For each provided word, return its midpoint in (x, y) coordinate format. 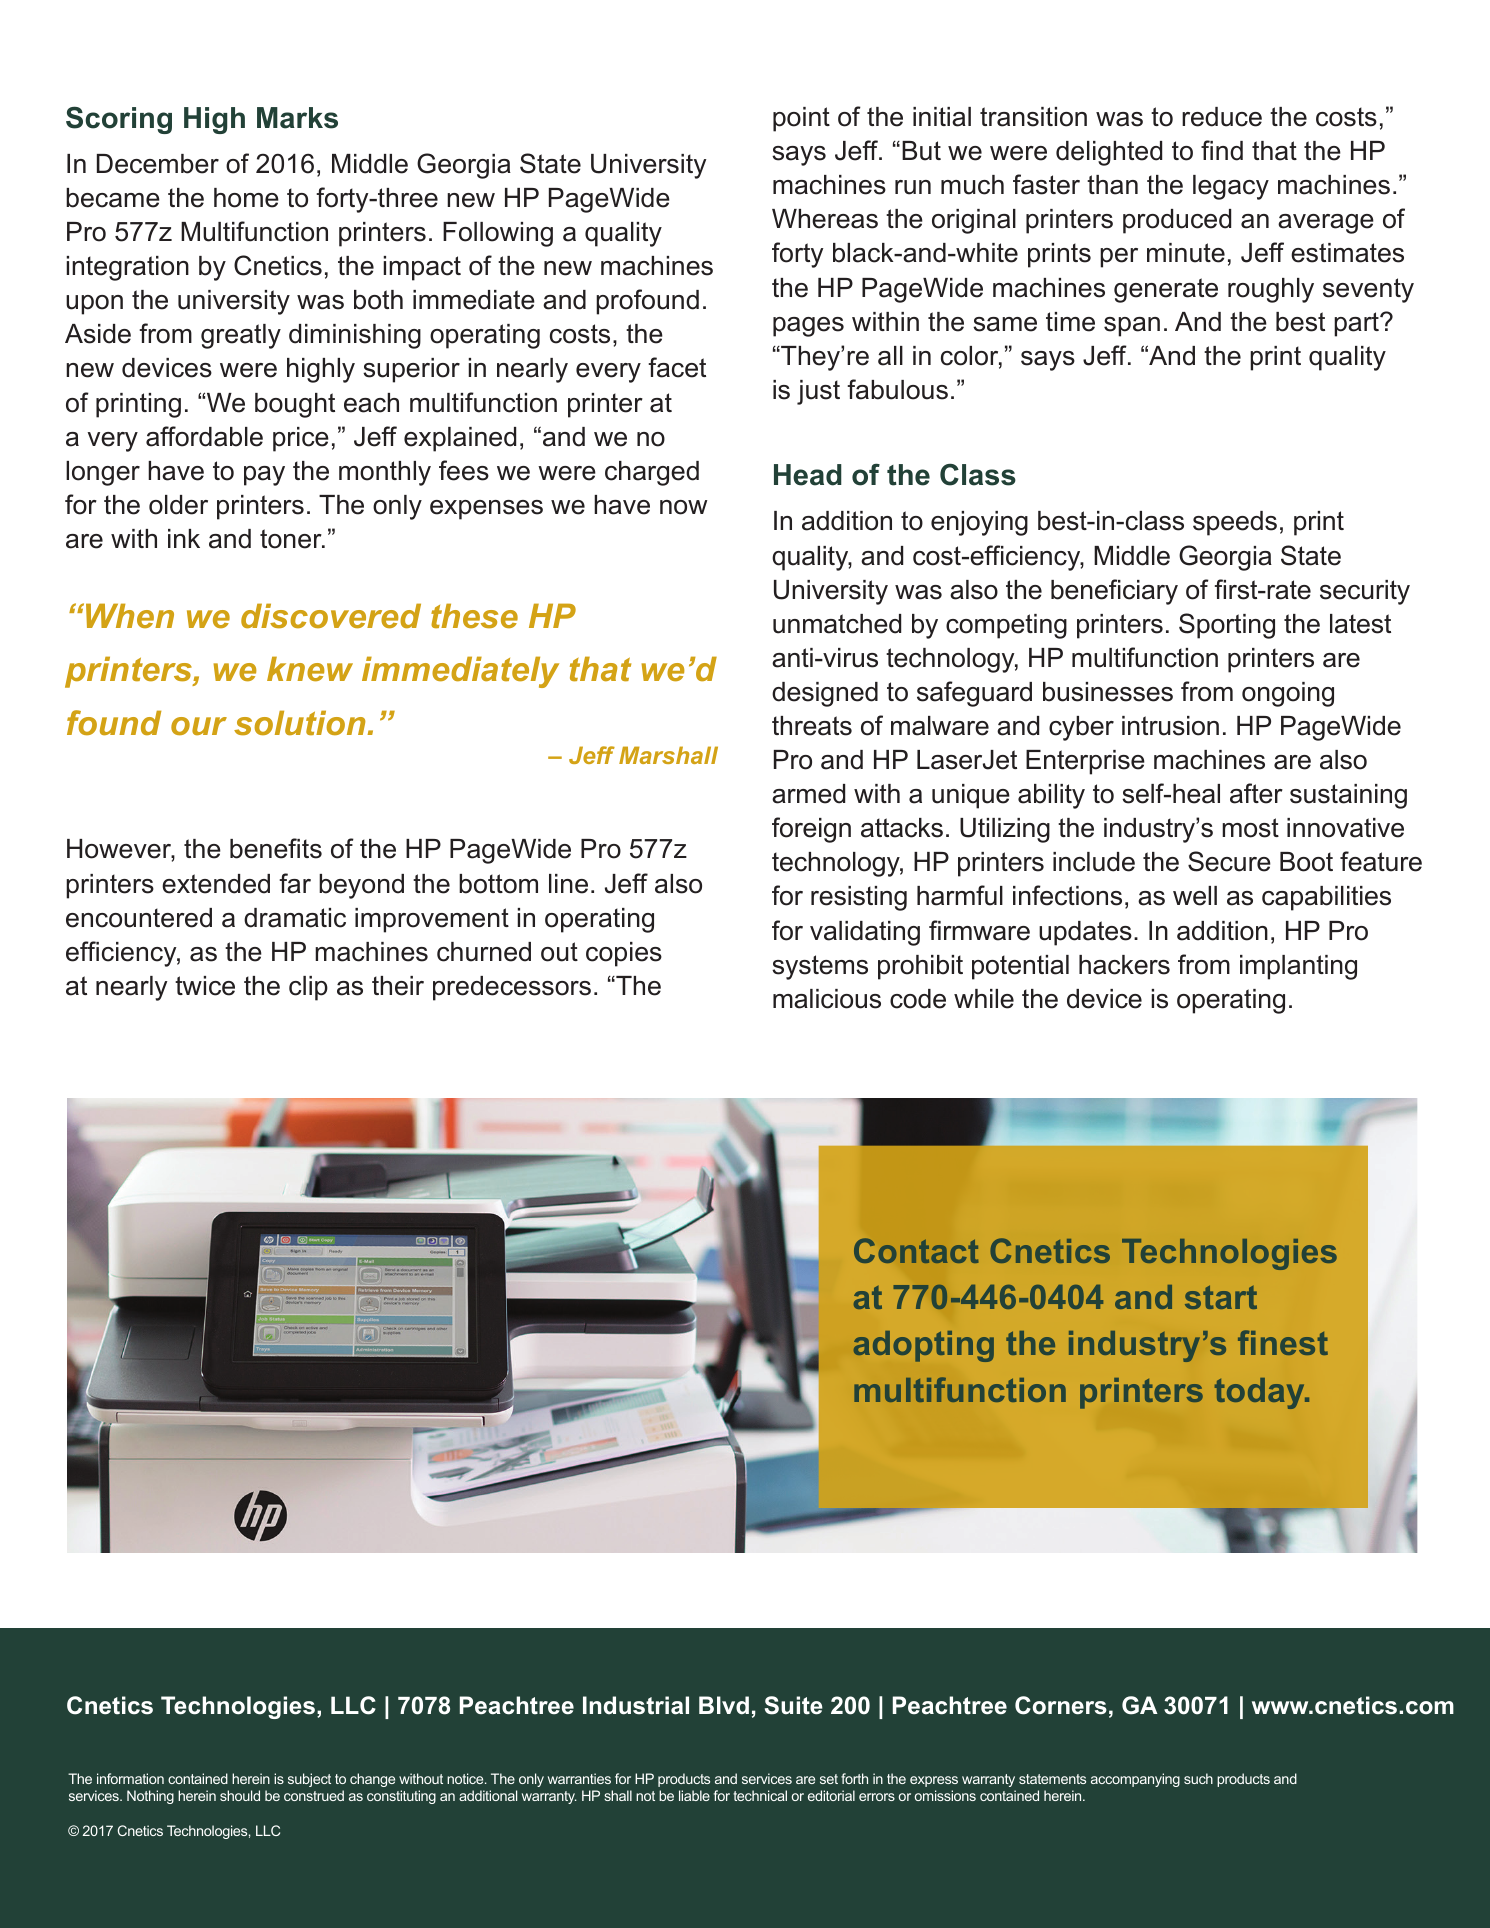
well (1195, 896)
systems (820, 967)
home (246, 198)
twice (205, 986)
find (1222, 150)
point (801, 119)
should (240, 1795)
